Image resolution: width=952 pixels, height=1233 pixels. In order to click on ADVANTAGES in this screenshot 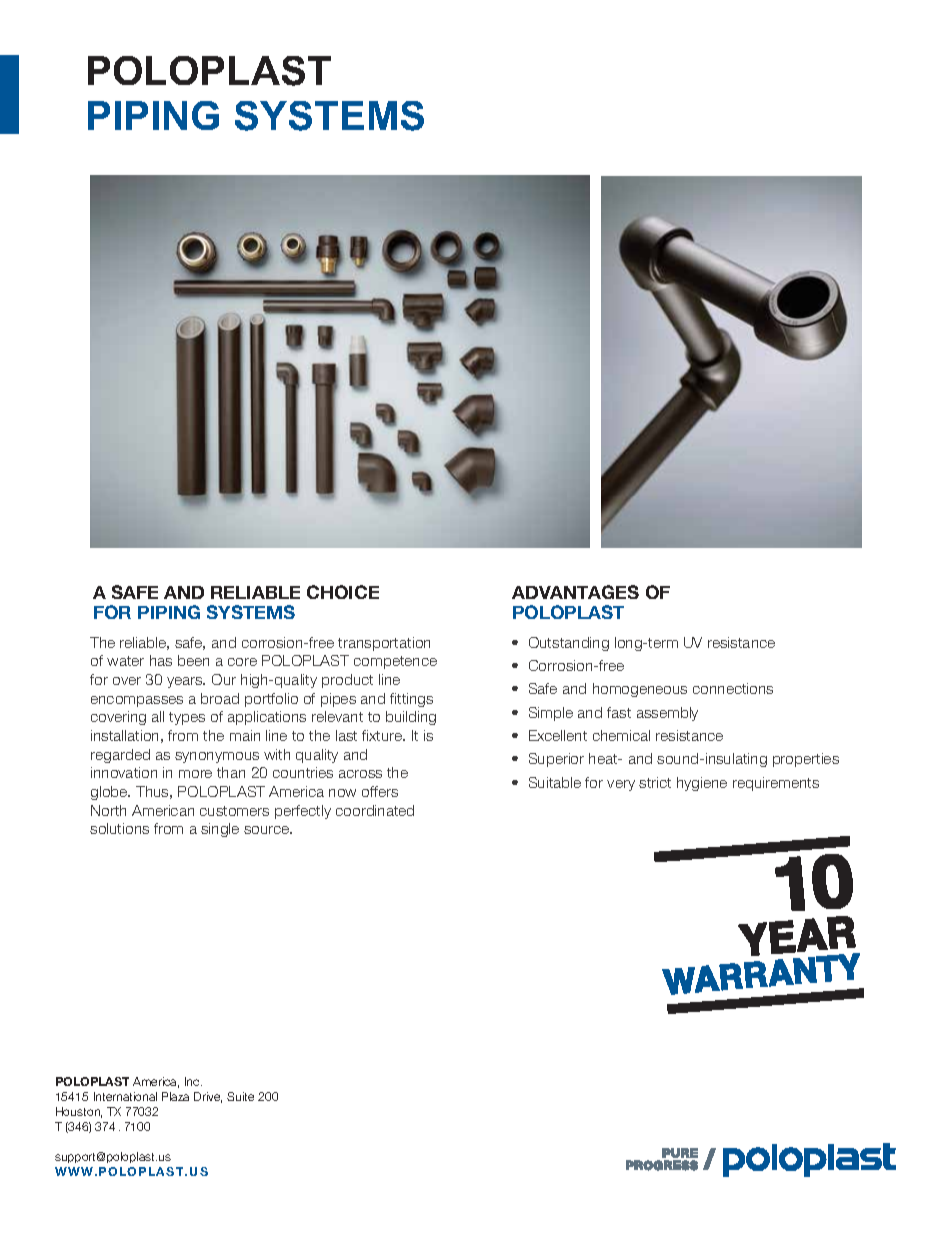, I will do `click(575, 592)`.
